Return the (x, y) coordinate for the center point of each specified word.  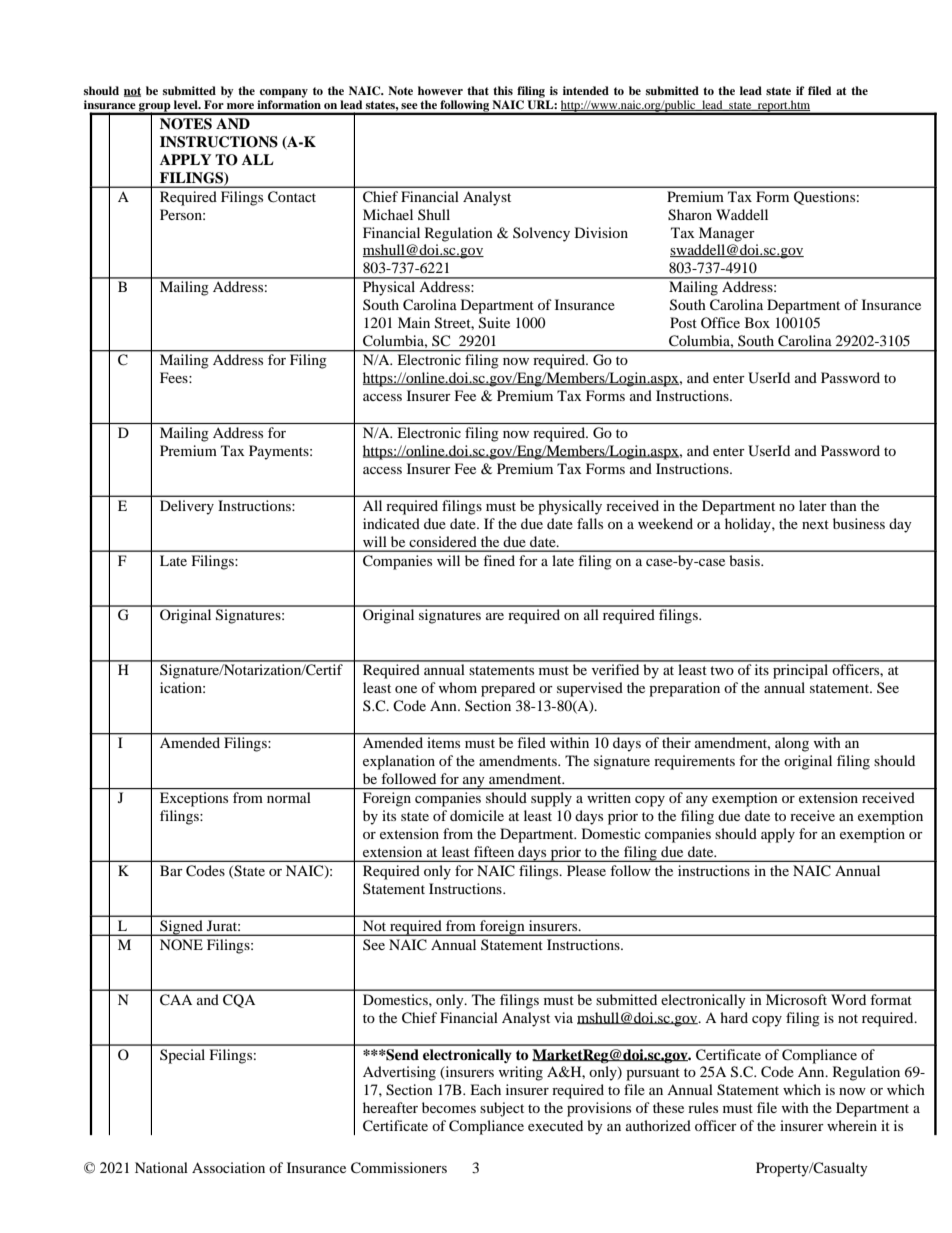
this (503, 90)
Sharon (690, 215)
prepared (508, 689)
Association (228, 1167)
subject (502, 1109)
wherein (852, 1125)
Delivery (187, 507)
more (240, 106)
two (722, 670)
